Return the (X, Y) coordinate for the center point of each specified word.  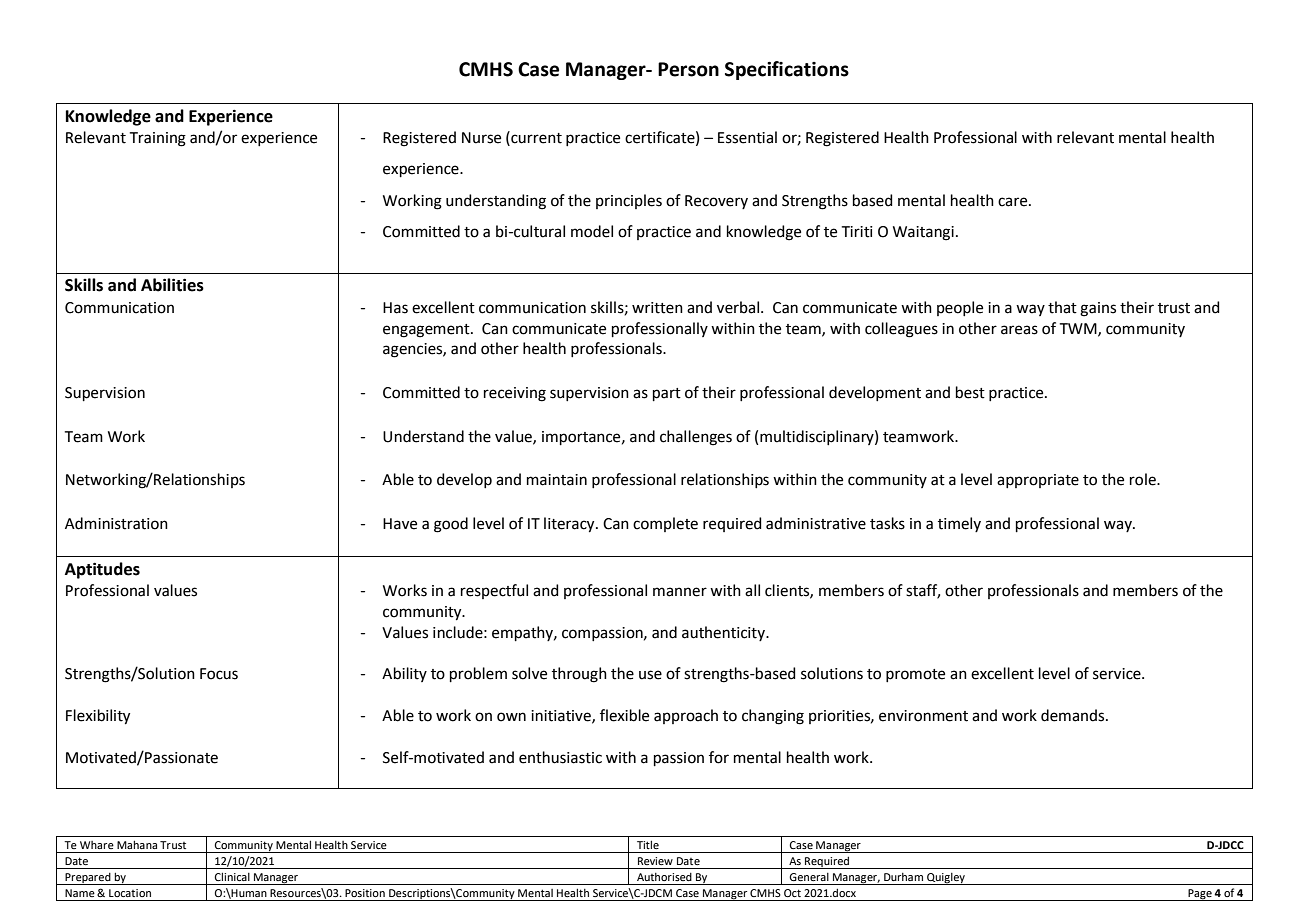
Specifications (787, 70)
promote (915, 675)
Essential (747, 137)
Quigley (946, 879)
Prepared (88, 879)
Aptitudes (102, 570)
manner (680, 592)
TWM (1079, 329)
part (667, 394)
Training (158, 139)
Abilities (172, 285)
